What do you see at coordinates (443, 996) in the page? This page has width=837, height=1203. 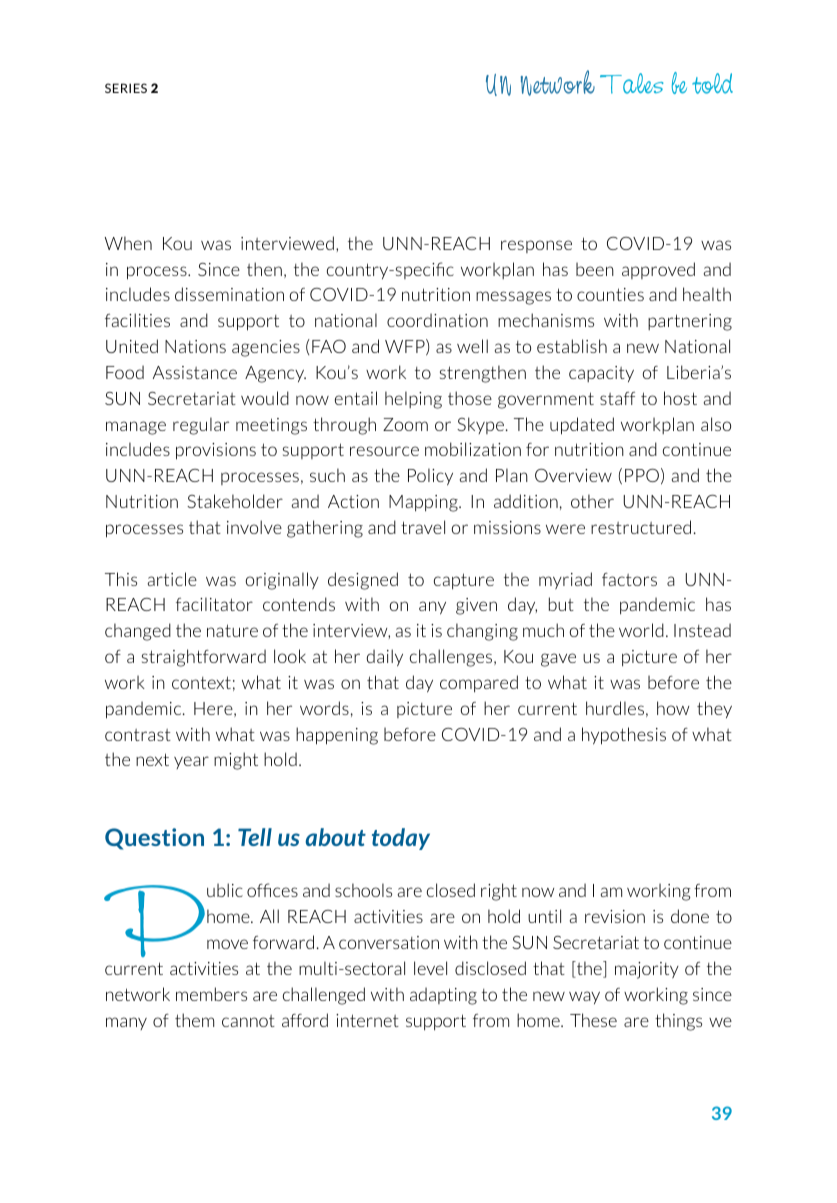 I see `adapting` at bounding box center [443, 996].
